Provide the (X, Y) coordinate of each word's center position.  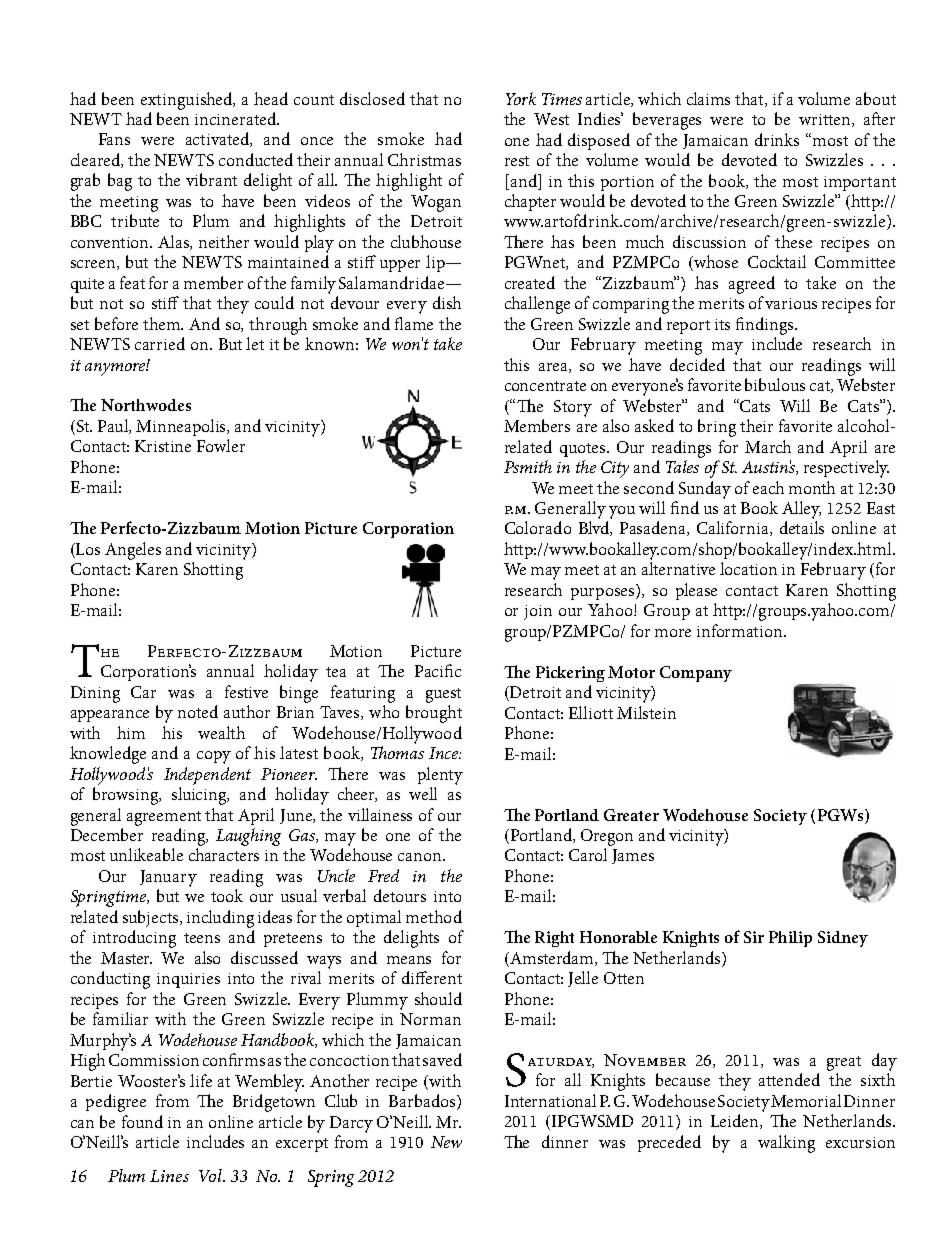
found (142, 1121)
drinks (777, 139)
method (434, 916)
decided (697, 364)
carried (160, 343)
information (741, 630)
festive (246, 691)
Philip (790, 939)
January (168, 878)
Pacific (438, 670)
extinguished (188, 101)
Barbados (423, 1102)
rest (517, 161)
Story (573, 408)
